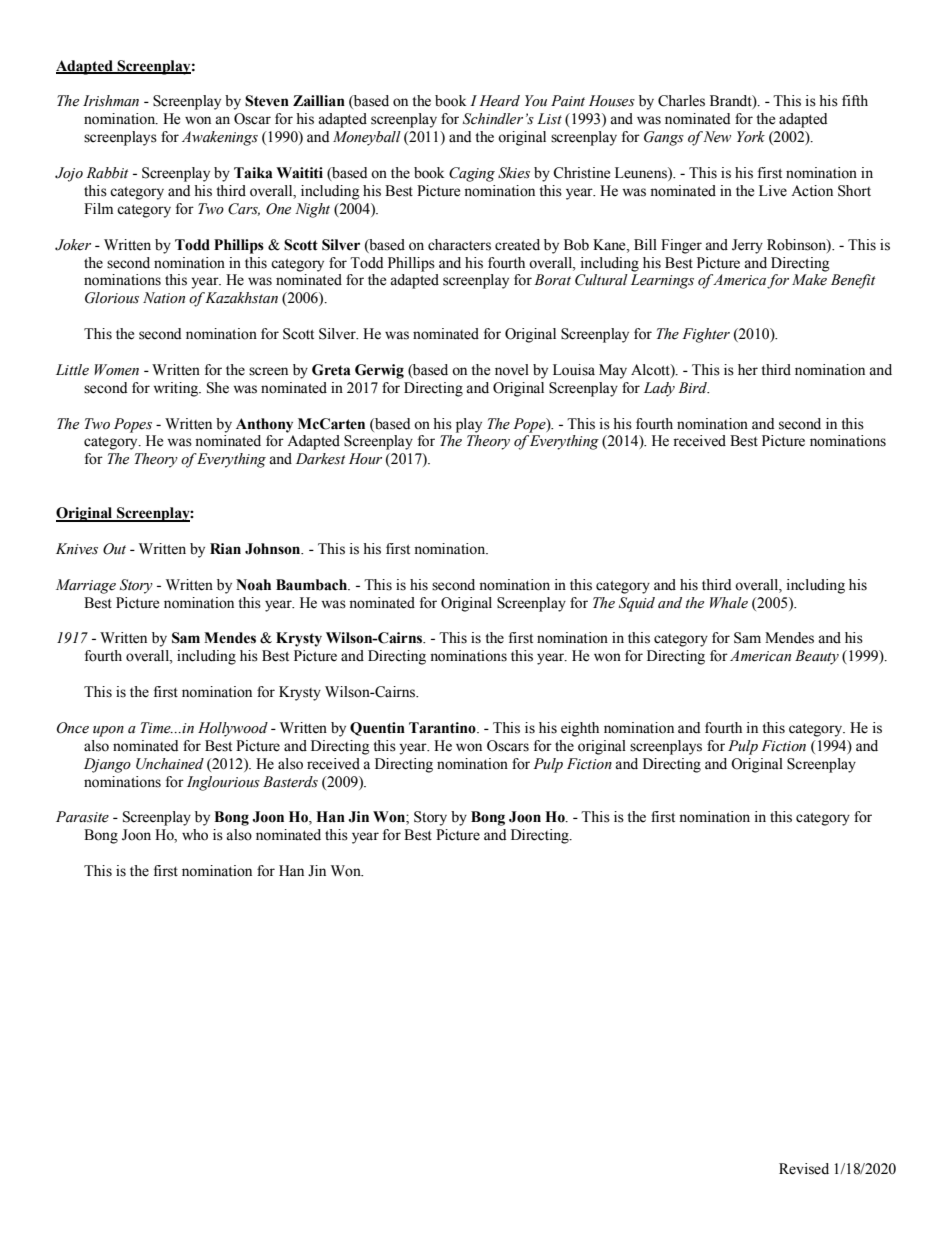 This screenshot has height=1233, width=952. Describe the element at coordinates (580, 729) in the screenshot. I see `eighth` at that location.
